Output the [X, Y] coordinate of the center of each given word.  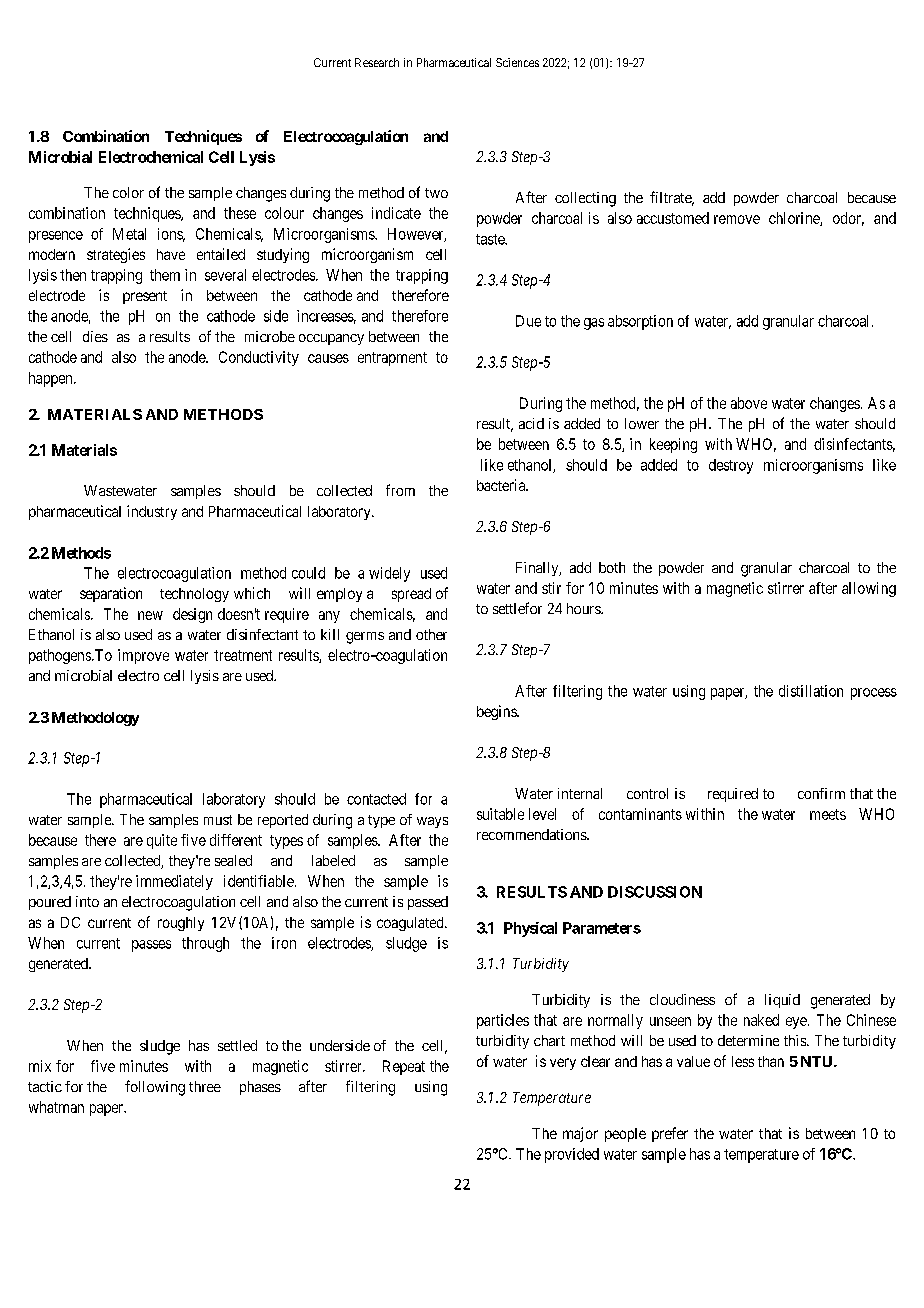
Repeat [404, 1067]
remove [737, 219]
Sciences [517, 62]
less [743, 1061]
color [128, 192]
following [155, 1088]
